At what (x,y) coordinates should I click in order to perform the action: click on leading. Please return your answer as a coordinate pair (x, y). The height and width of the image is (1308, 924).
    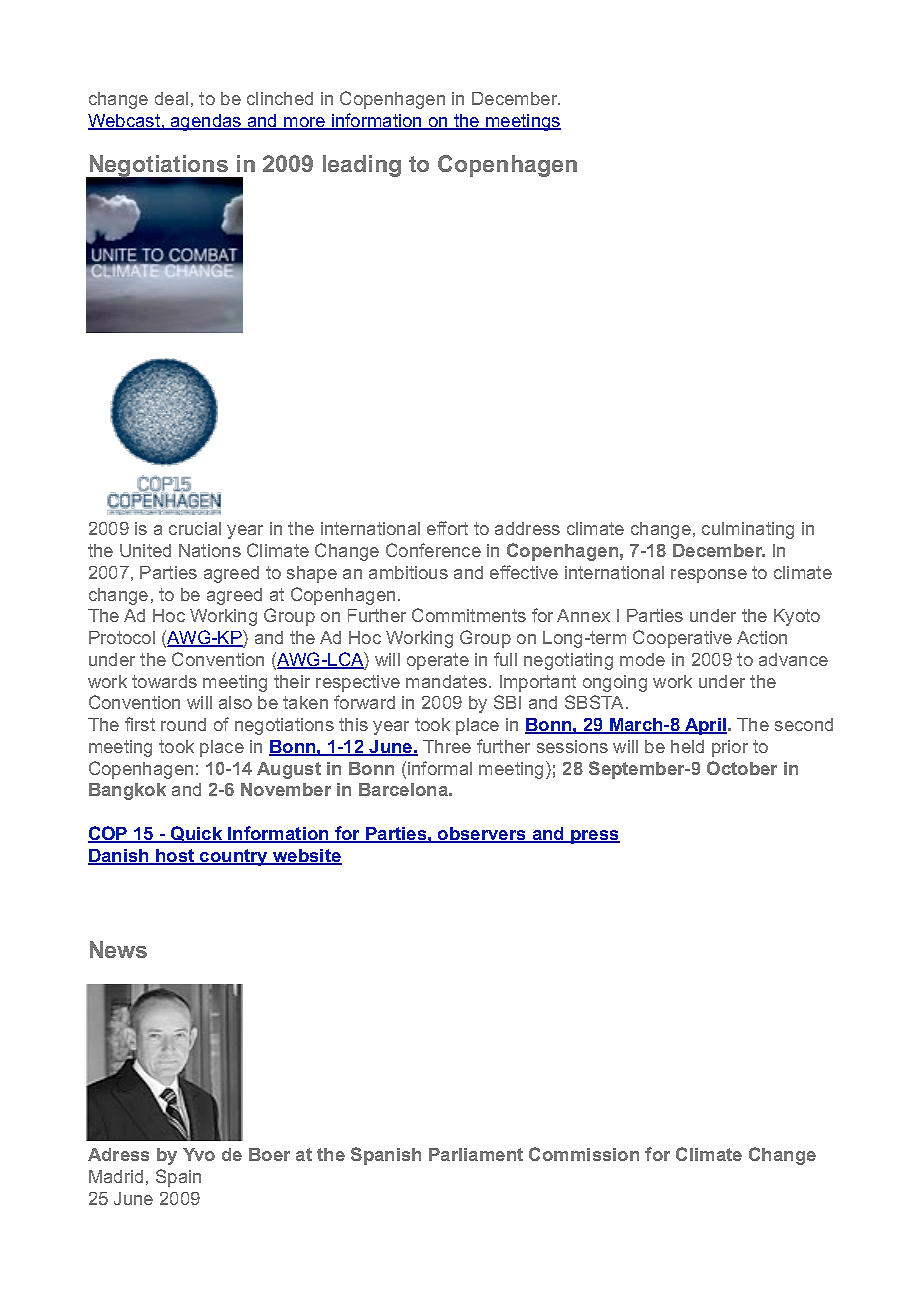
    Looking at the image, I should click on (362, 166).
